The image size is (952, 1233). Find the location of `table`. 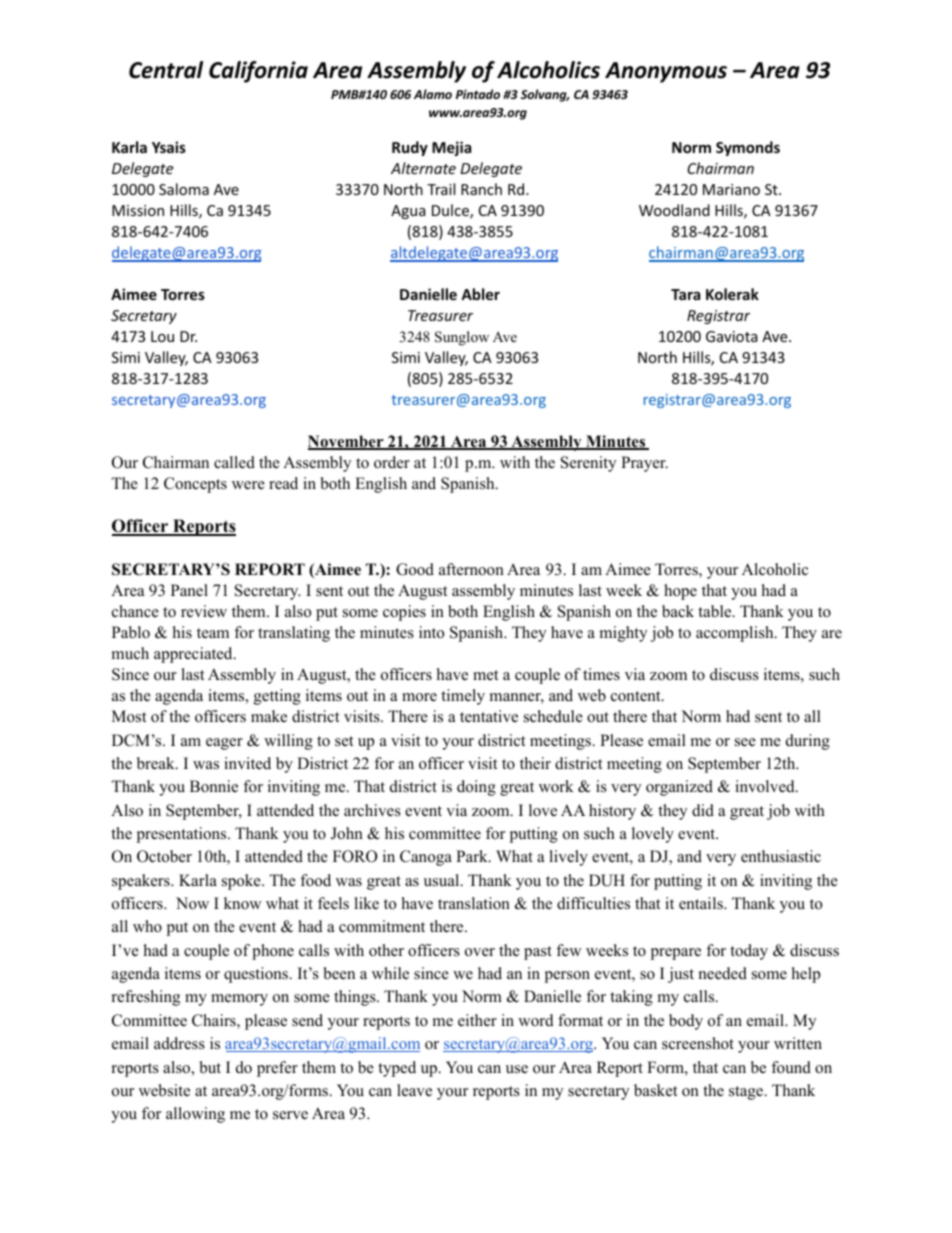

table is located at coordinates (716, 611).
